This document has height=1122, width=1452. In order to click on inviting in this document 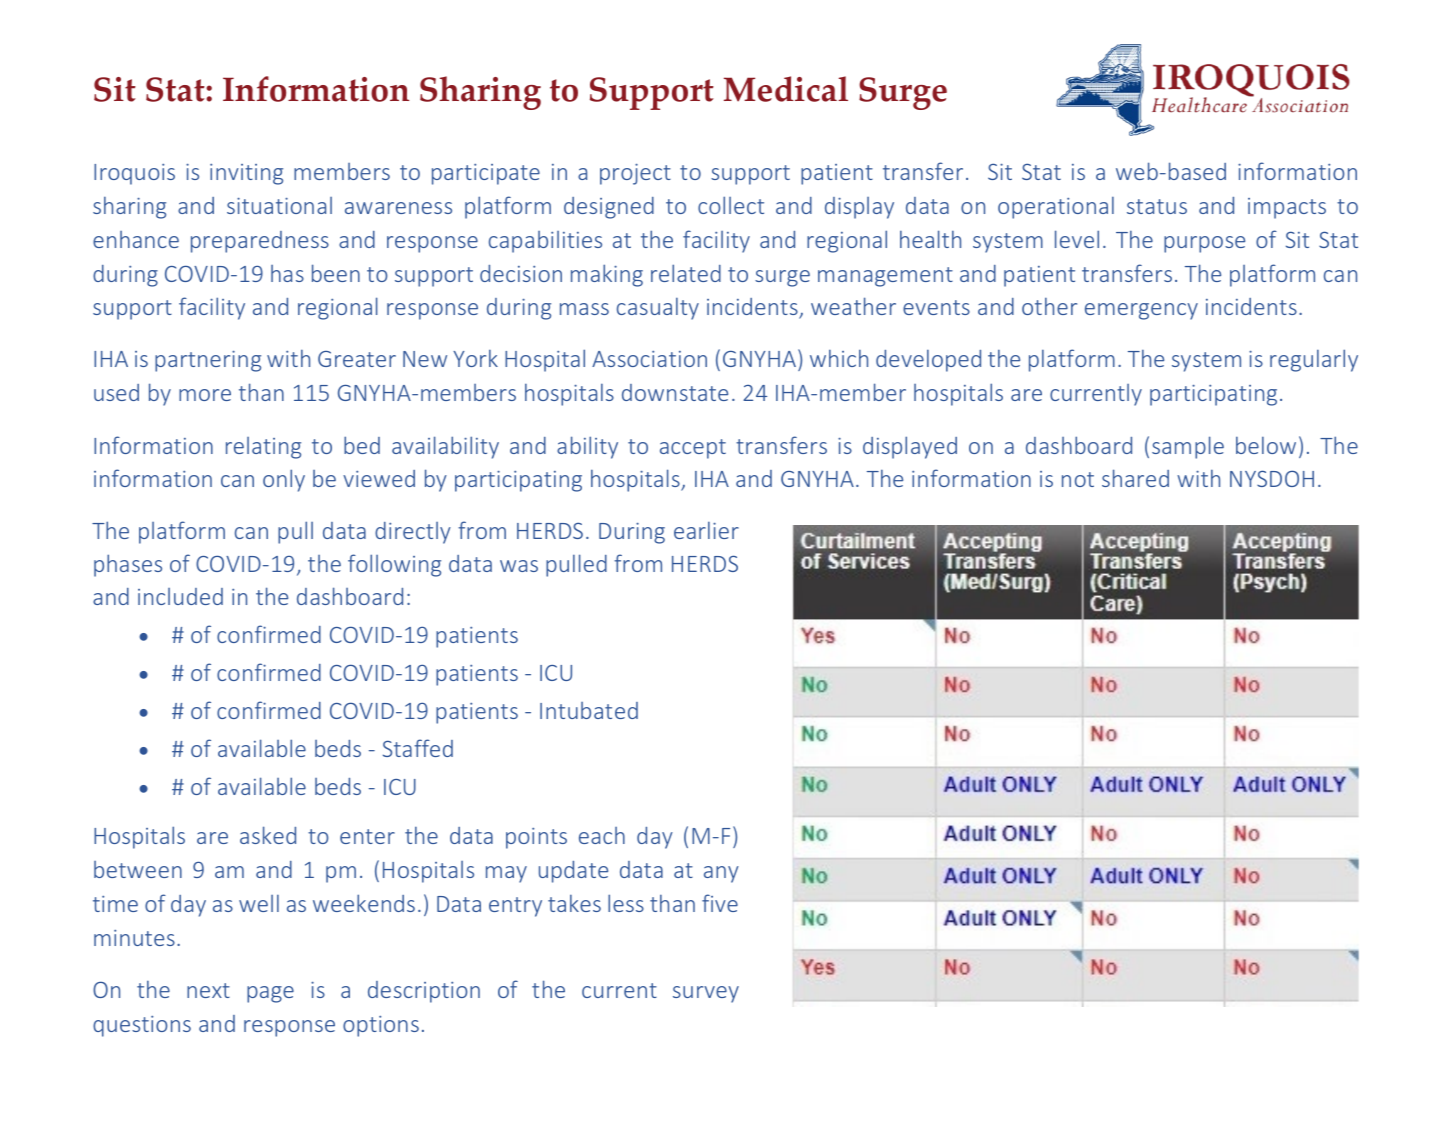, I will do `click(246, 174)`.
